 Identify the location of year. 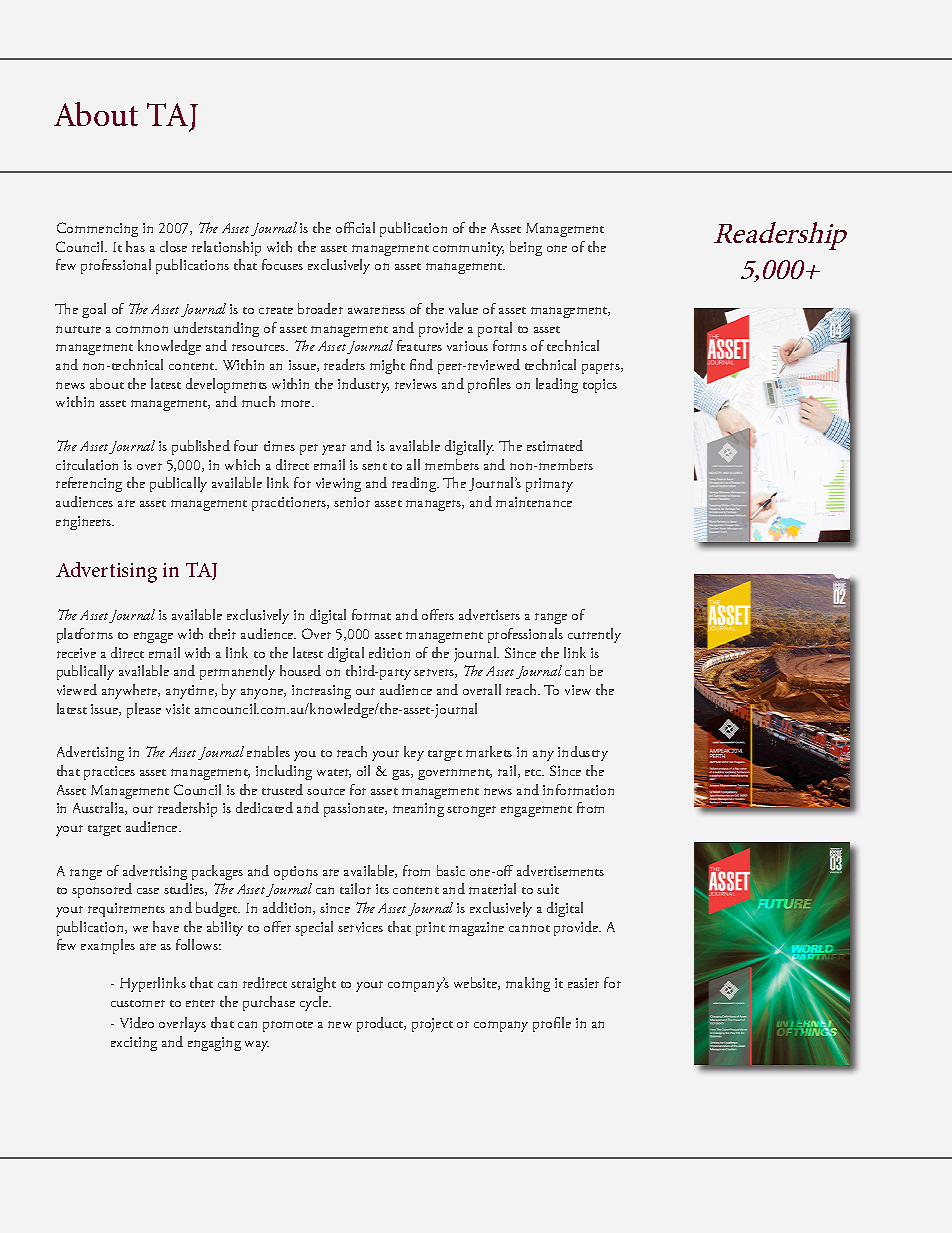
(334, 449).
